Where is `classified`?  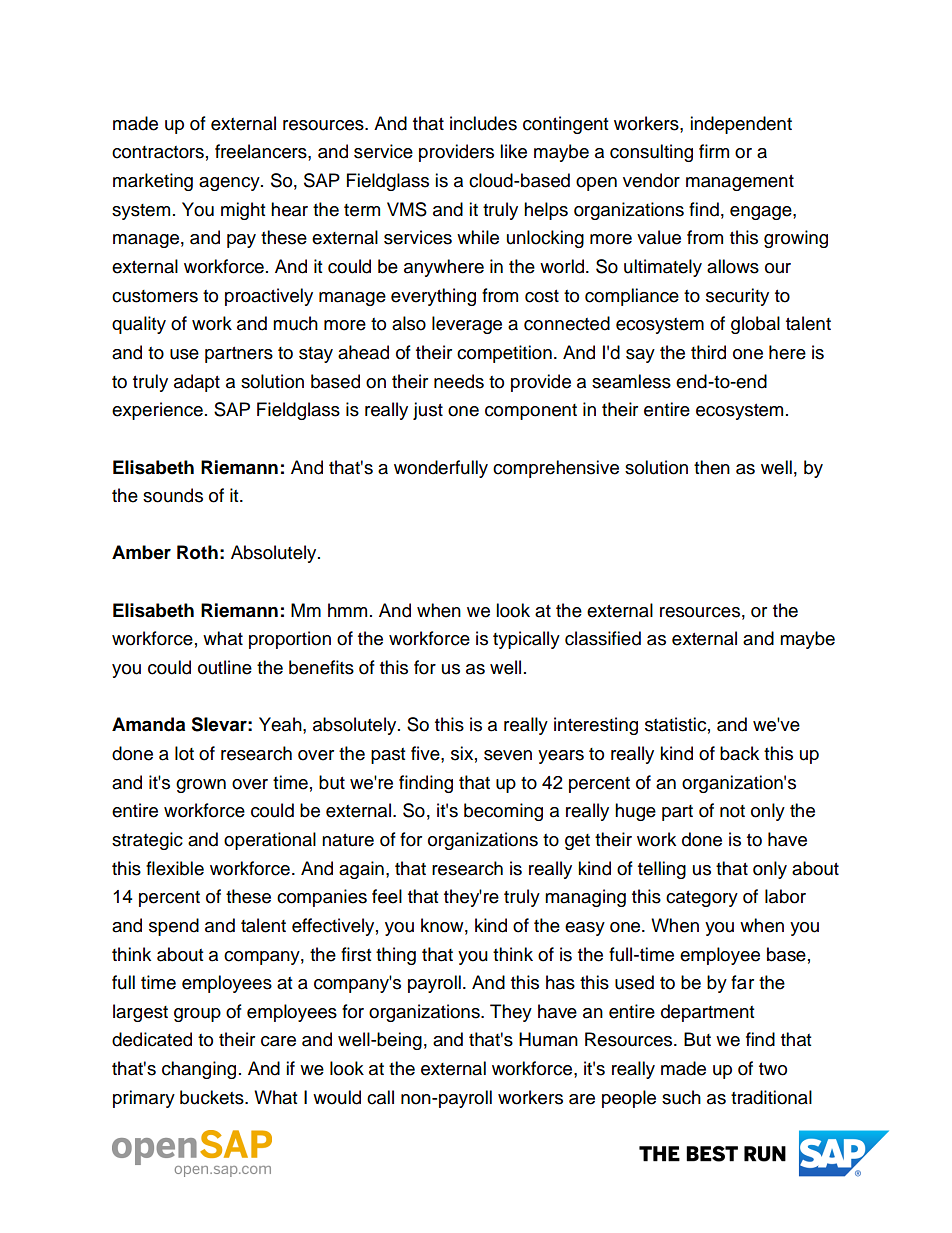 classified is located at coordinates (603, 638).
